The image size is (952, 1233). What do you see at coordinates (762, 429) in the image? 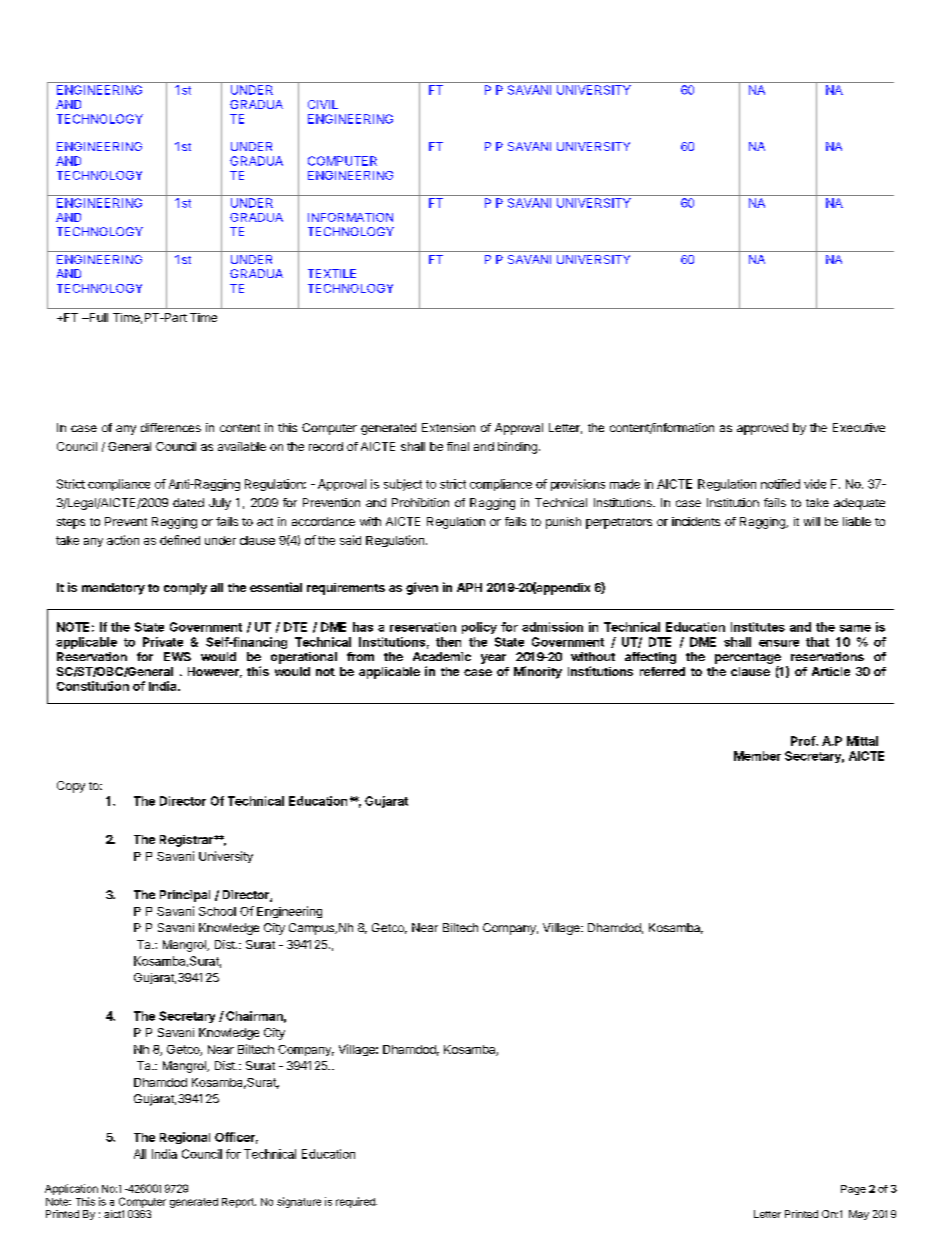
I see `approved` at bounding box center [762, 429].
